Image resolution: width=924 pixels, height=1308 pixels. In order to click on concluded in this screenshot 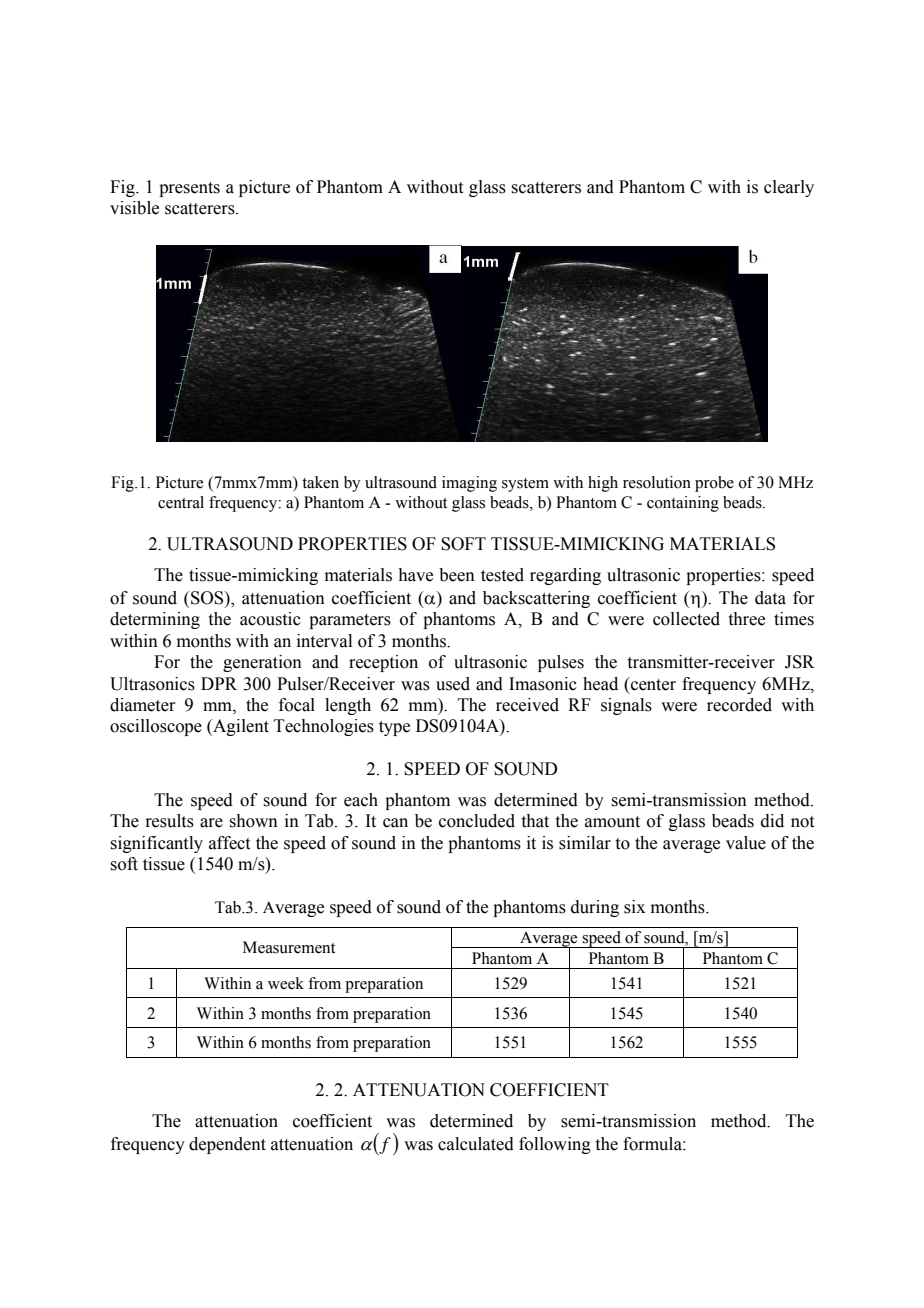, I will do `click(477, 821)`.
